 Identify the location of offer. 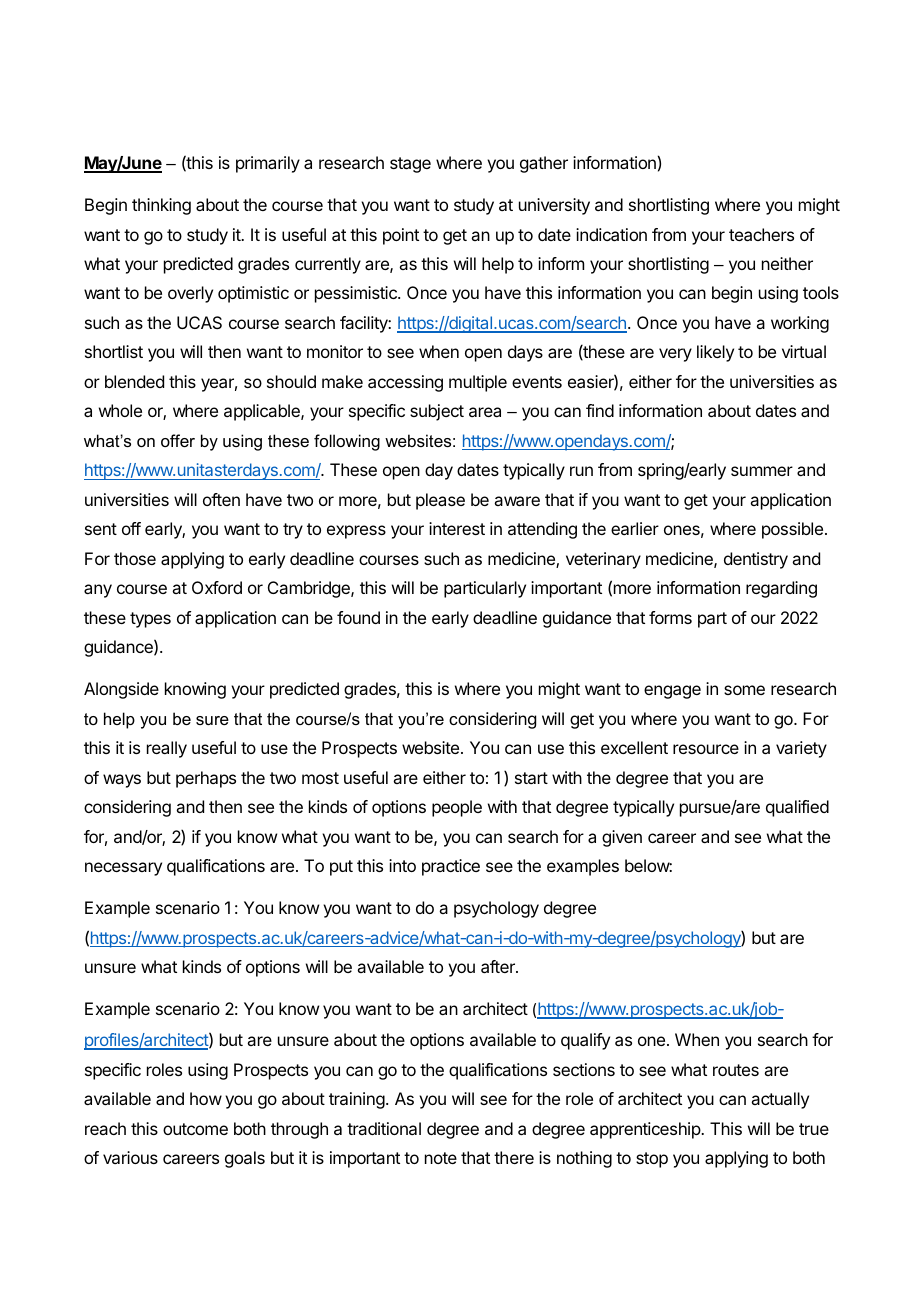
(178, 440).
